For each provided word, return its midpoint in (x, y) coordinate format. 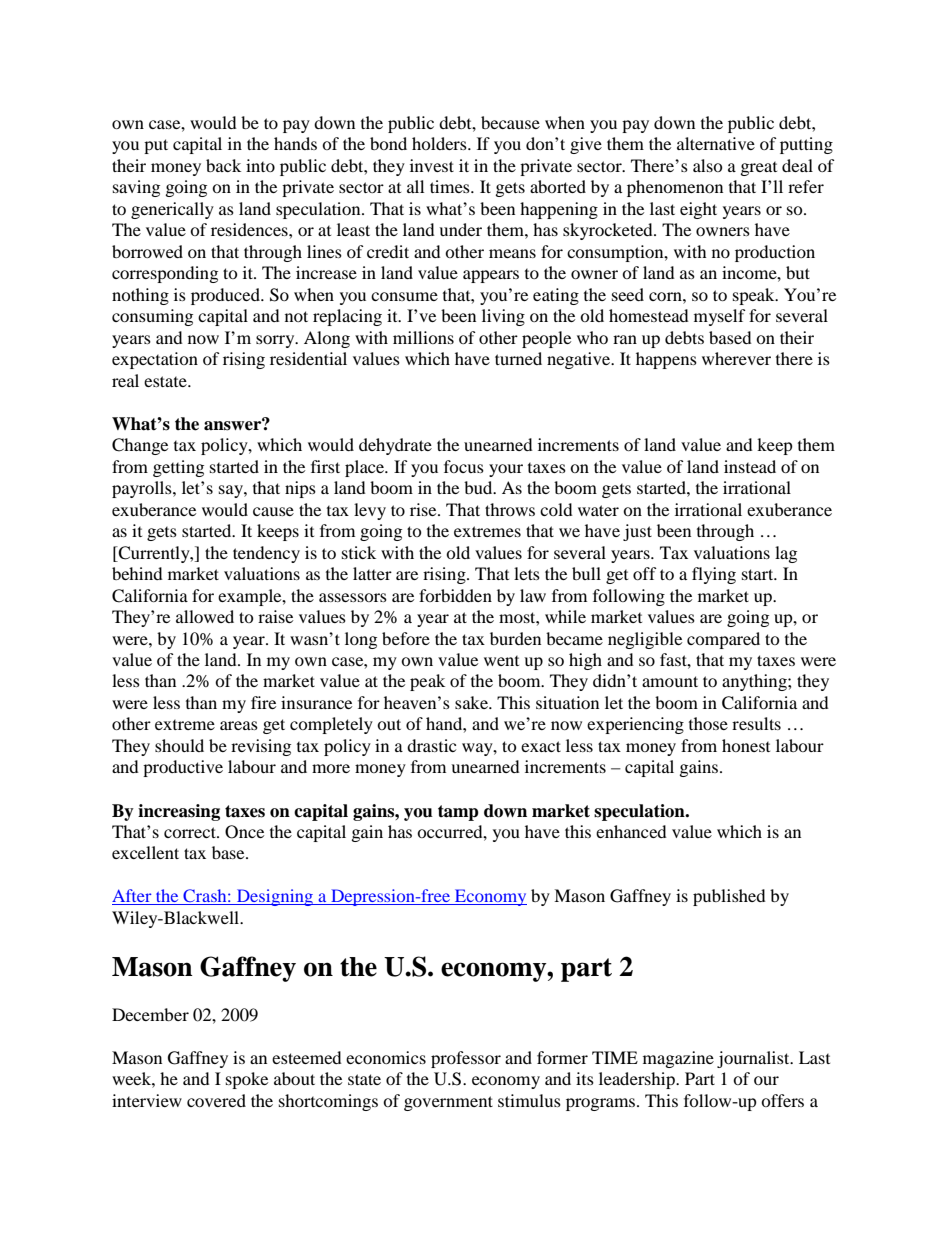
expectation (155, 360)
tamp (458, 813)
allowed (205, 616)
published (729, 897)
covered (216, 1100)
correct (191, 832)
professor (466, 1059)
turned (518, 358)
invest (432, 165)
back (223, 165)
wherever (736, 358)
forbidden (455, 595)
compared (723, 640)
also (708, 165)
